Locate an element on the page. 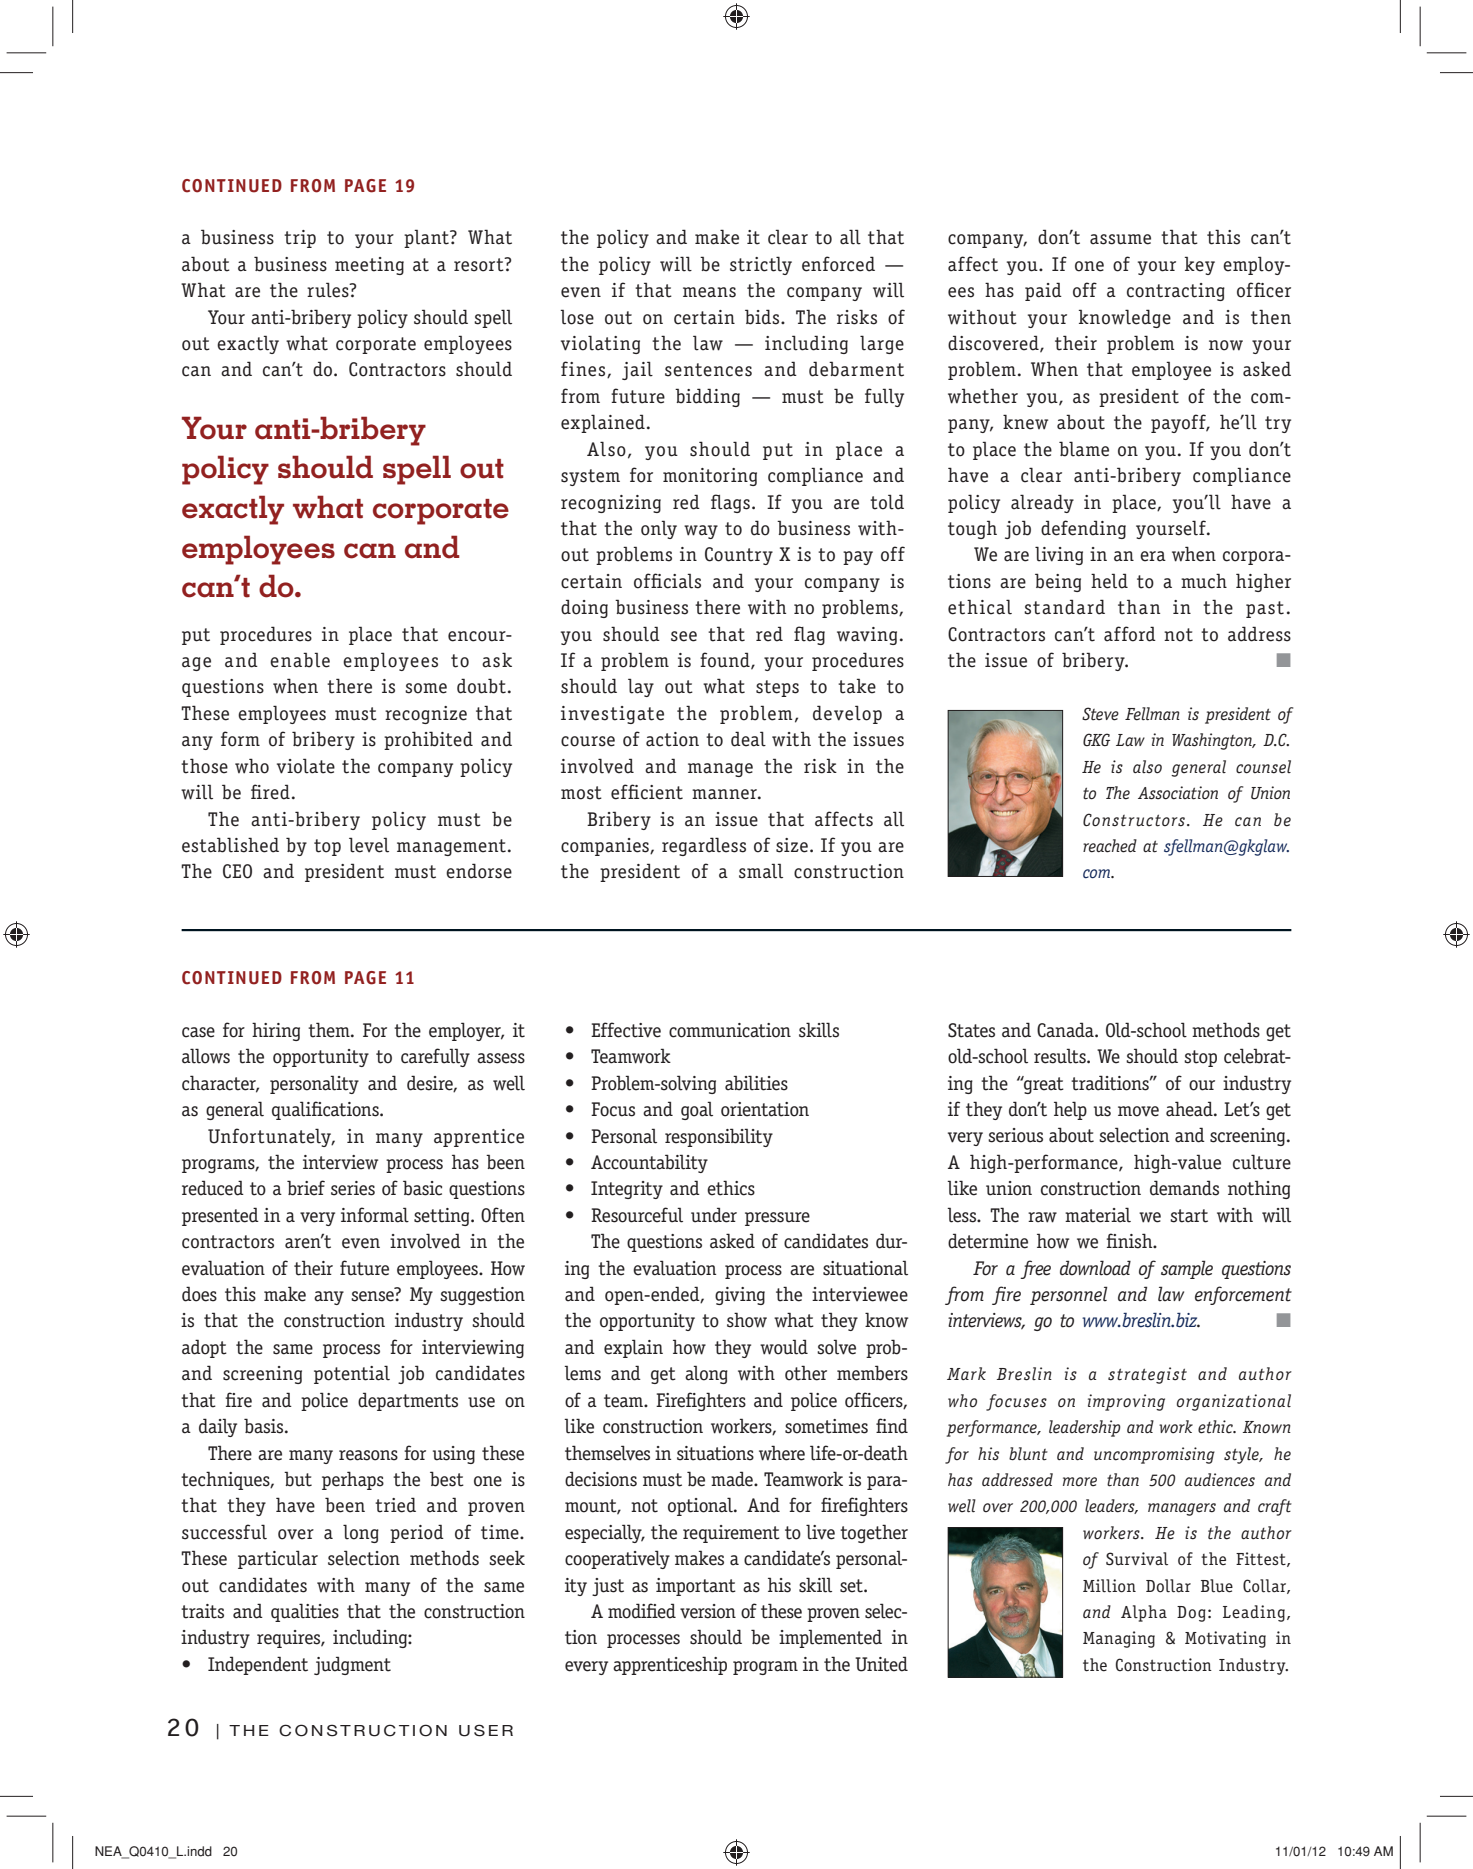 This document has width=1473, height=1869. brief is located at coordinates (306, 1188).
